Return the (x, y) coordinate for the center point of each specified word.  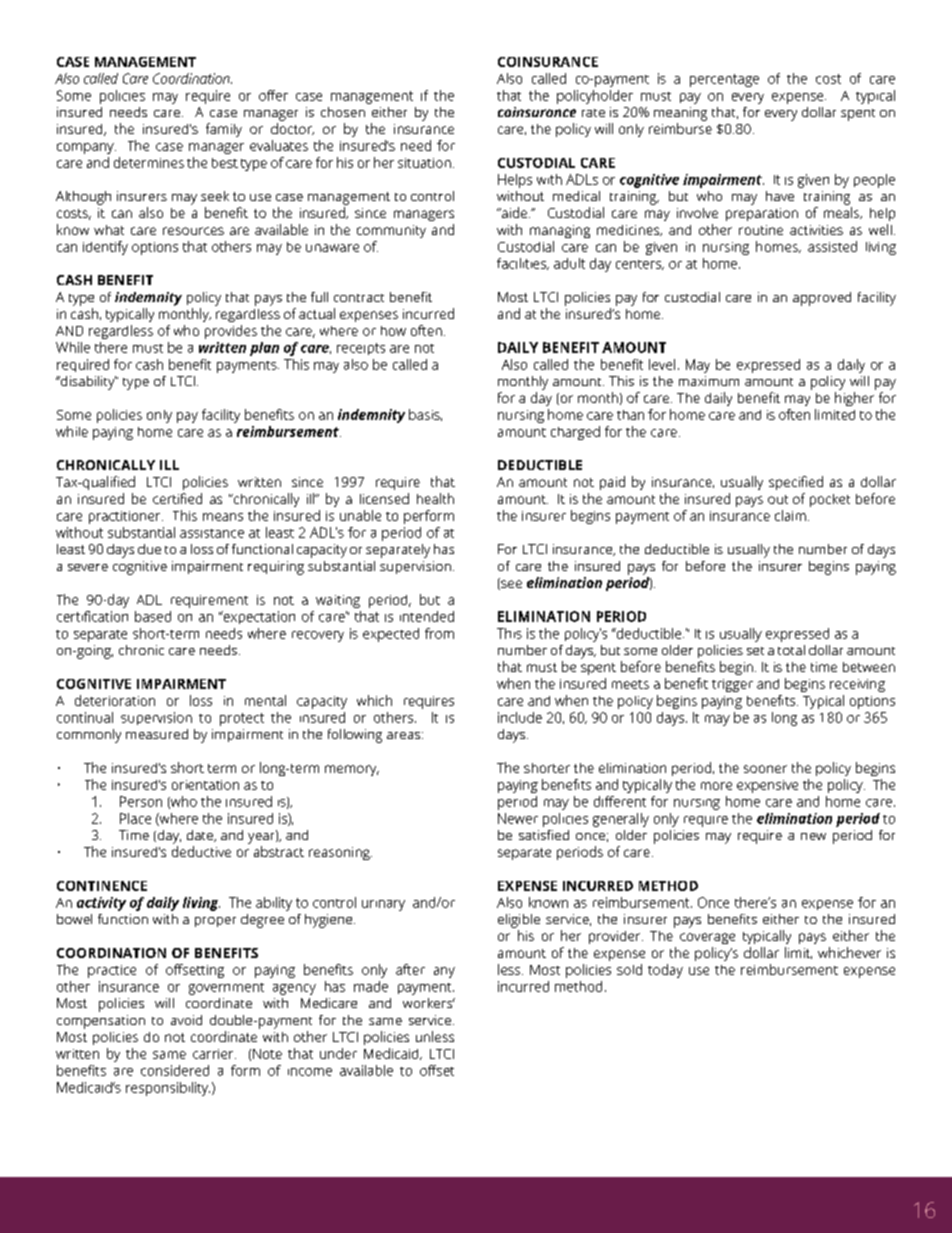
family (224, 130)
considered (175, 1070)
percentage (724, 80)
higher (854, 399)
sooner (765, 769)
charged (575, 433)
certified (177, 498)
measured (157, 734)
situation (424, 163)
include (520, 717)
